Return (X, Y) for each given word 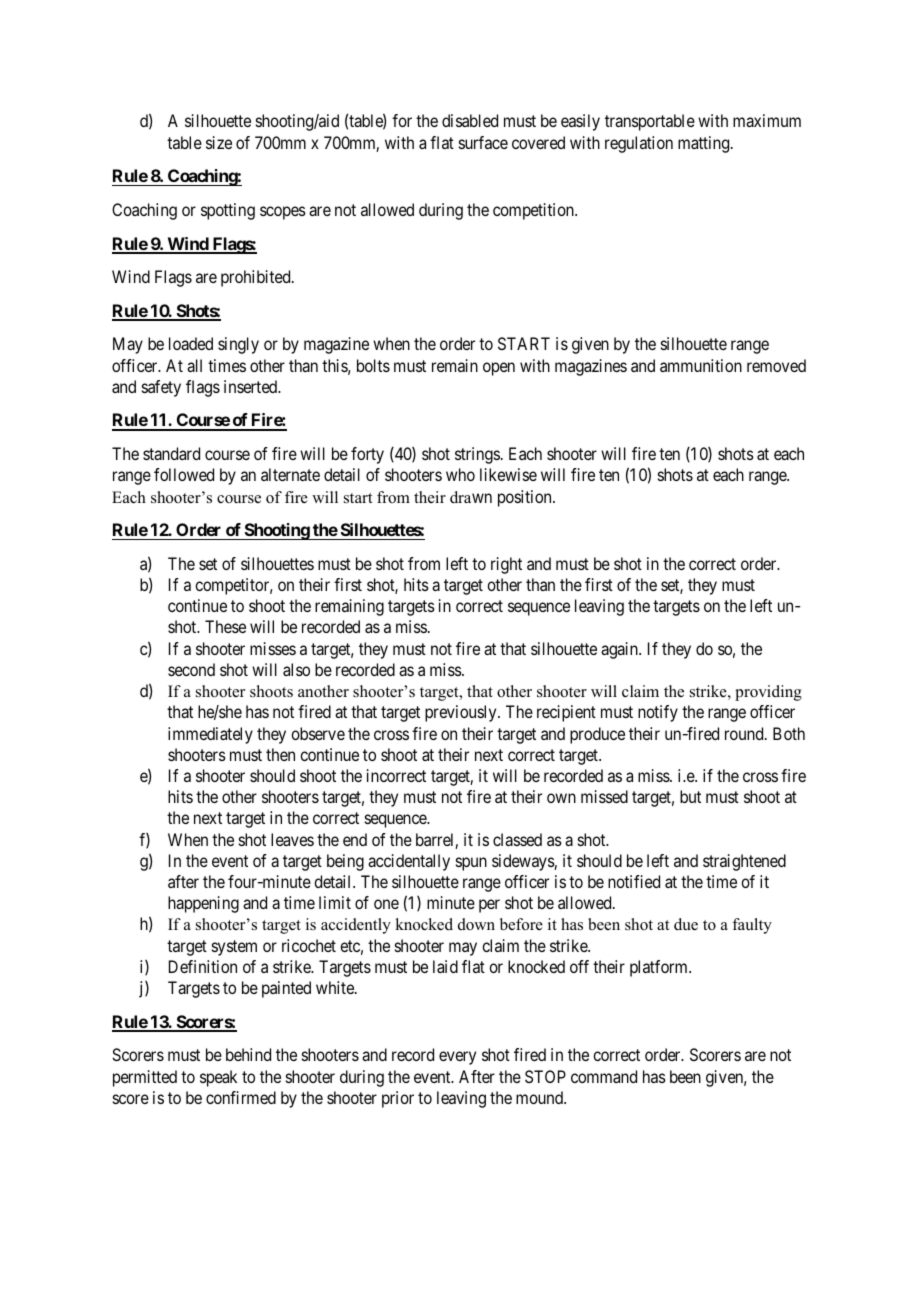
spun (471, 864)
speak (218, 1078)
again (620, 650)
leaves (292, 839)
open (499, 369)
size (219, 142)
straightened (744, 862)
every (457, 1058)
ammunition (701, 365)
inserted (252, 386)
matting (705, 144)
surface (483, 142)
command (604, 1076)
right (506, 565)
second (191, 669)
